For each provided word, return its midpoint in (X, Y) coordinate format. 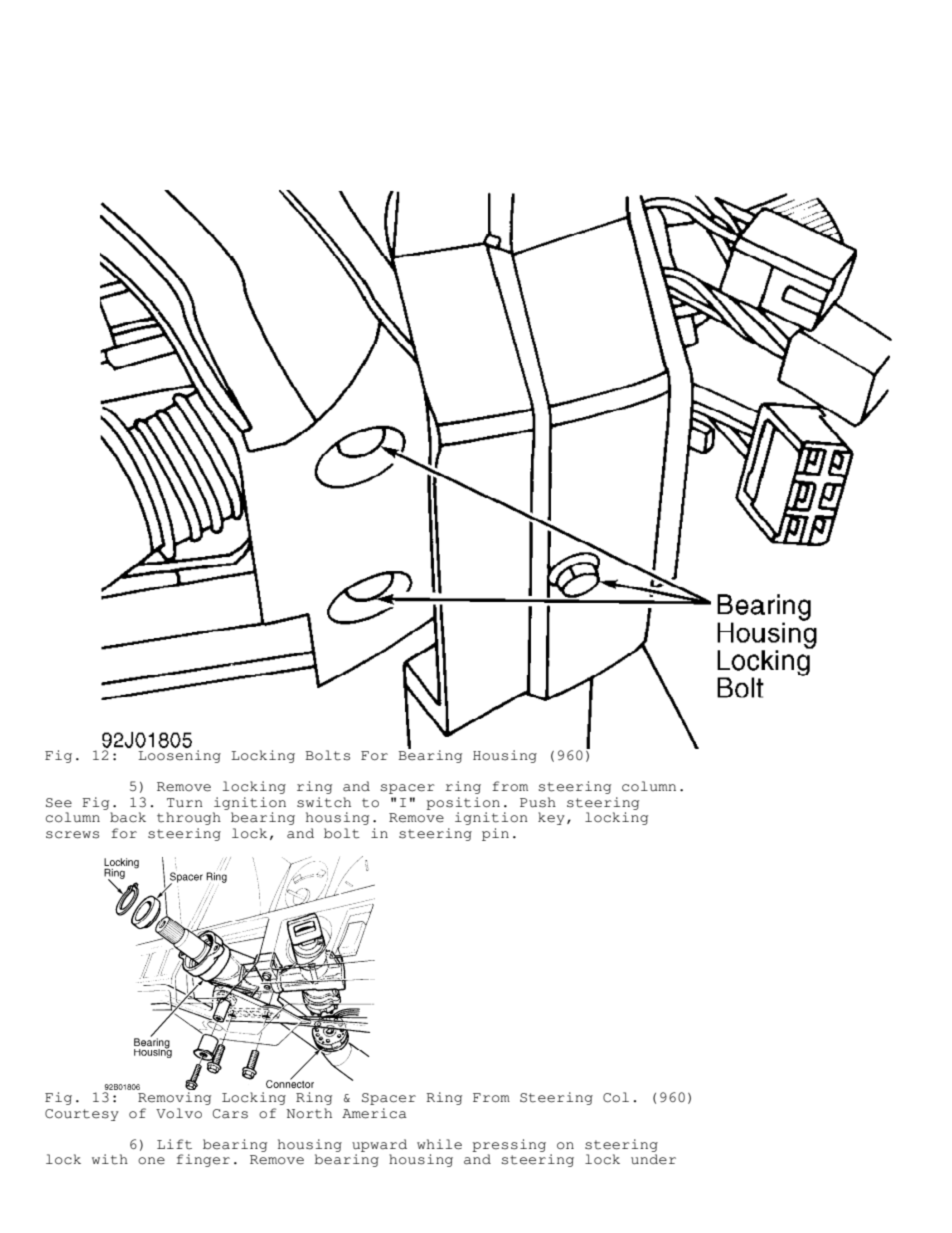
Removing (174, 1098)
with (110, 1159)
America (374, 1113)
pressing (509, 1145)
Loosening (179, 756)
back (128, 817)
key (551, 818)
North (309, 1113)
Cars (230, 1114)
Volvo (179, 1113)
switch (324, 802)
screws (72, 835)
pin (495, 834)
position (463, 803)
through (189, 818)
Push (538, 802)
